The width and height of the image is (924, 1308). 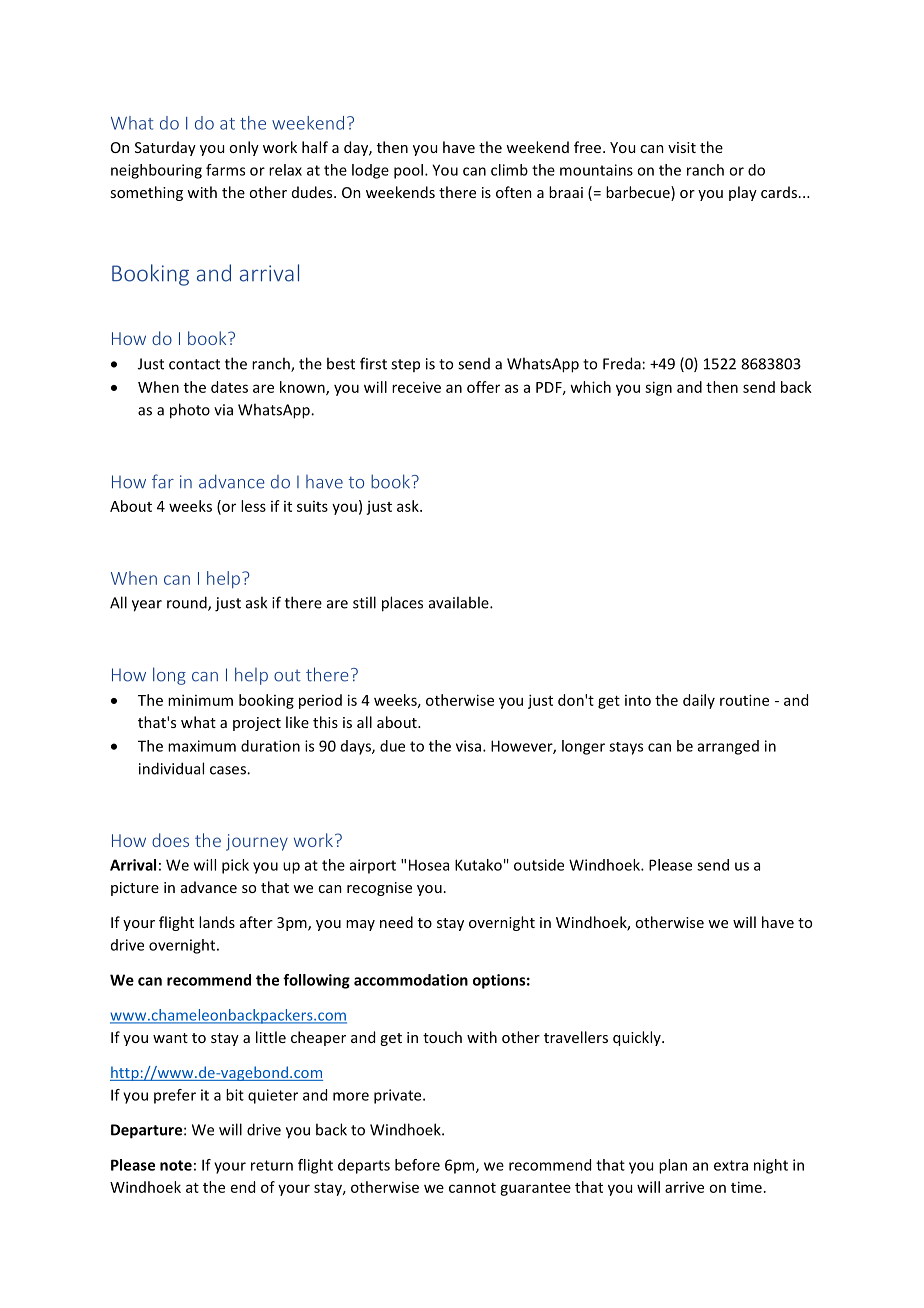 What do you see at coordinates (460, 602) in the image?
I see `available` at bounding box center [460, 602].
